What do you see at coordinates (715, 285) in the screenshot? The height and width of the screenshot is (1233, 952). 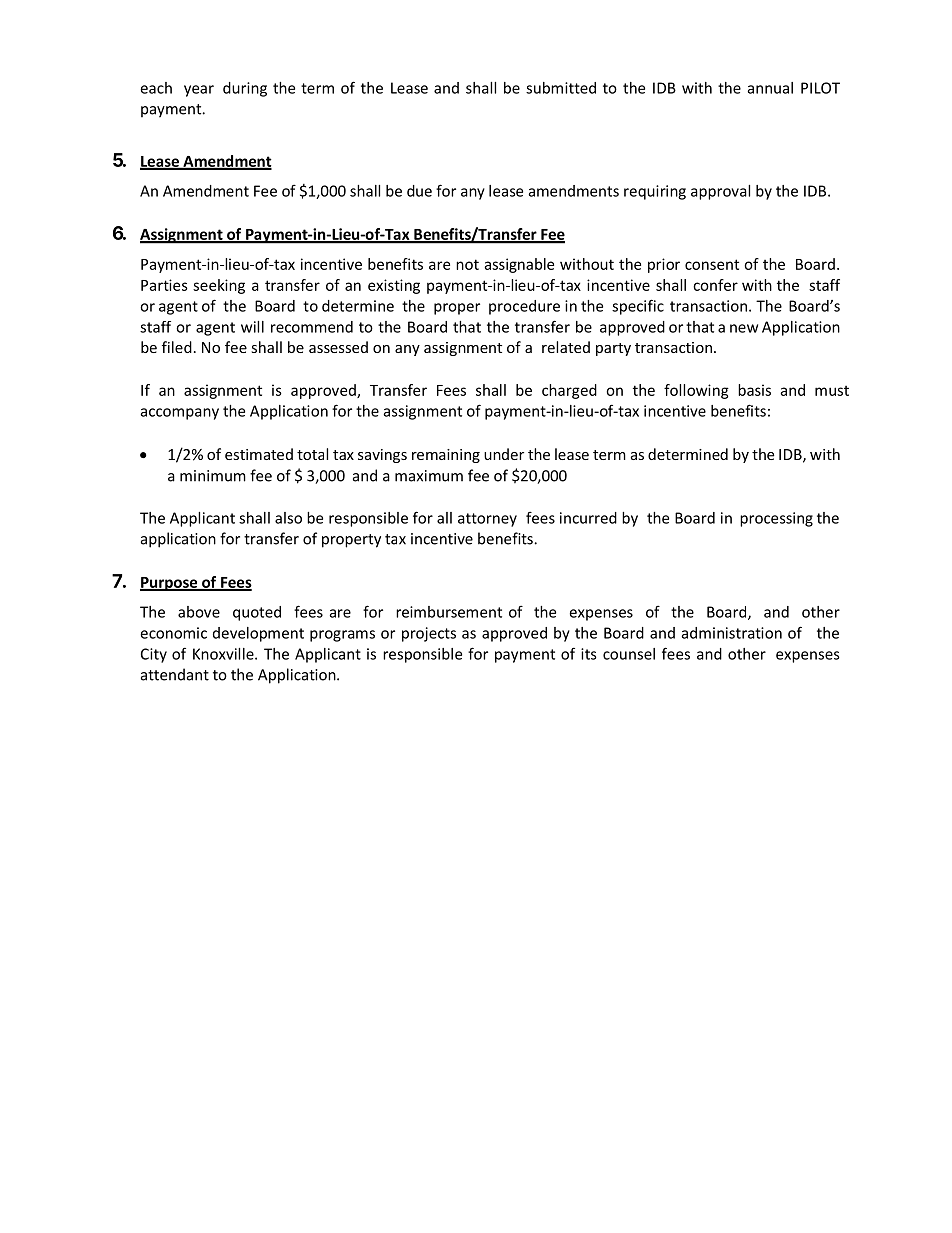 I see `confer` at bounding box center [715, 285].
